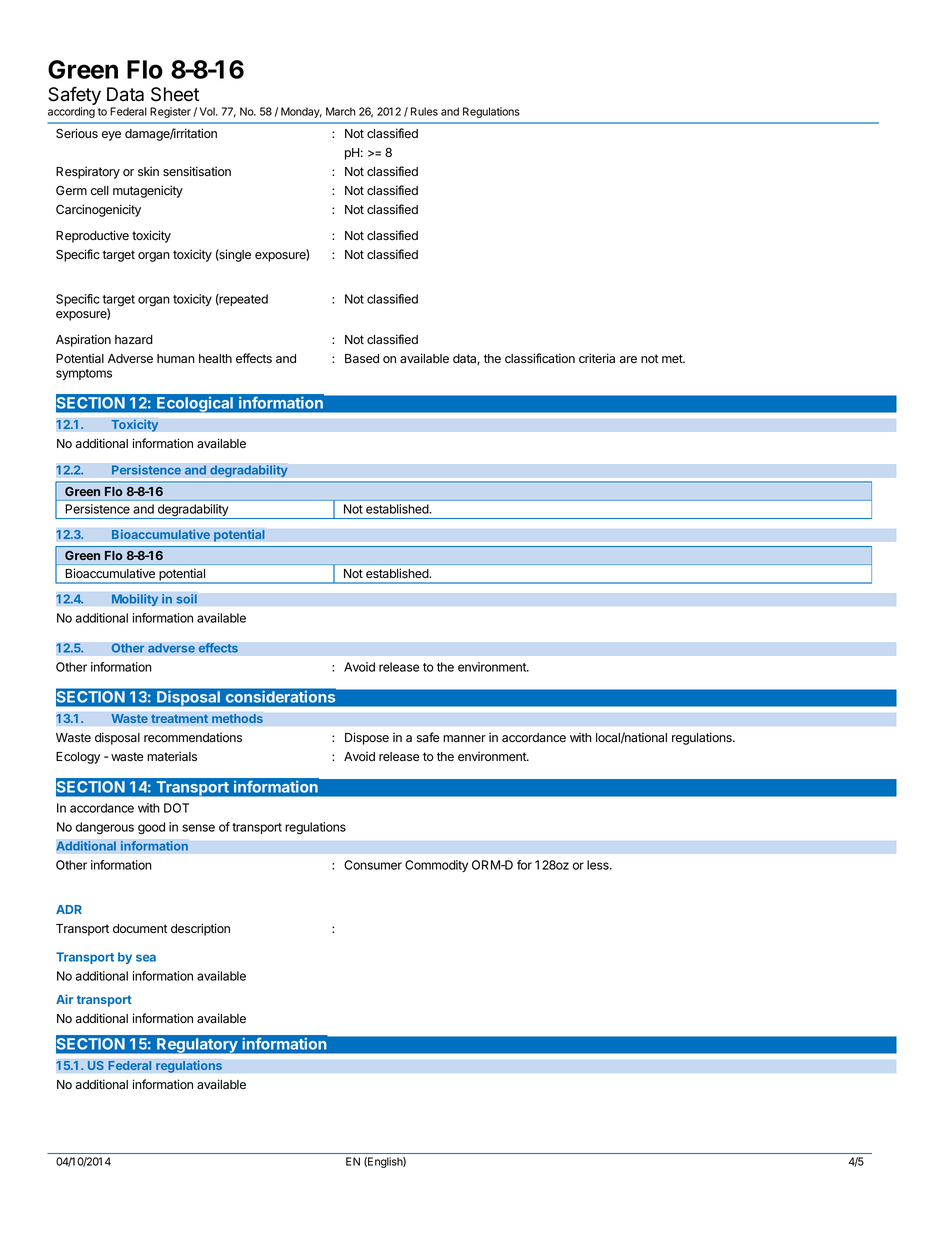  I want to click on classification, so click(540, 358).
